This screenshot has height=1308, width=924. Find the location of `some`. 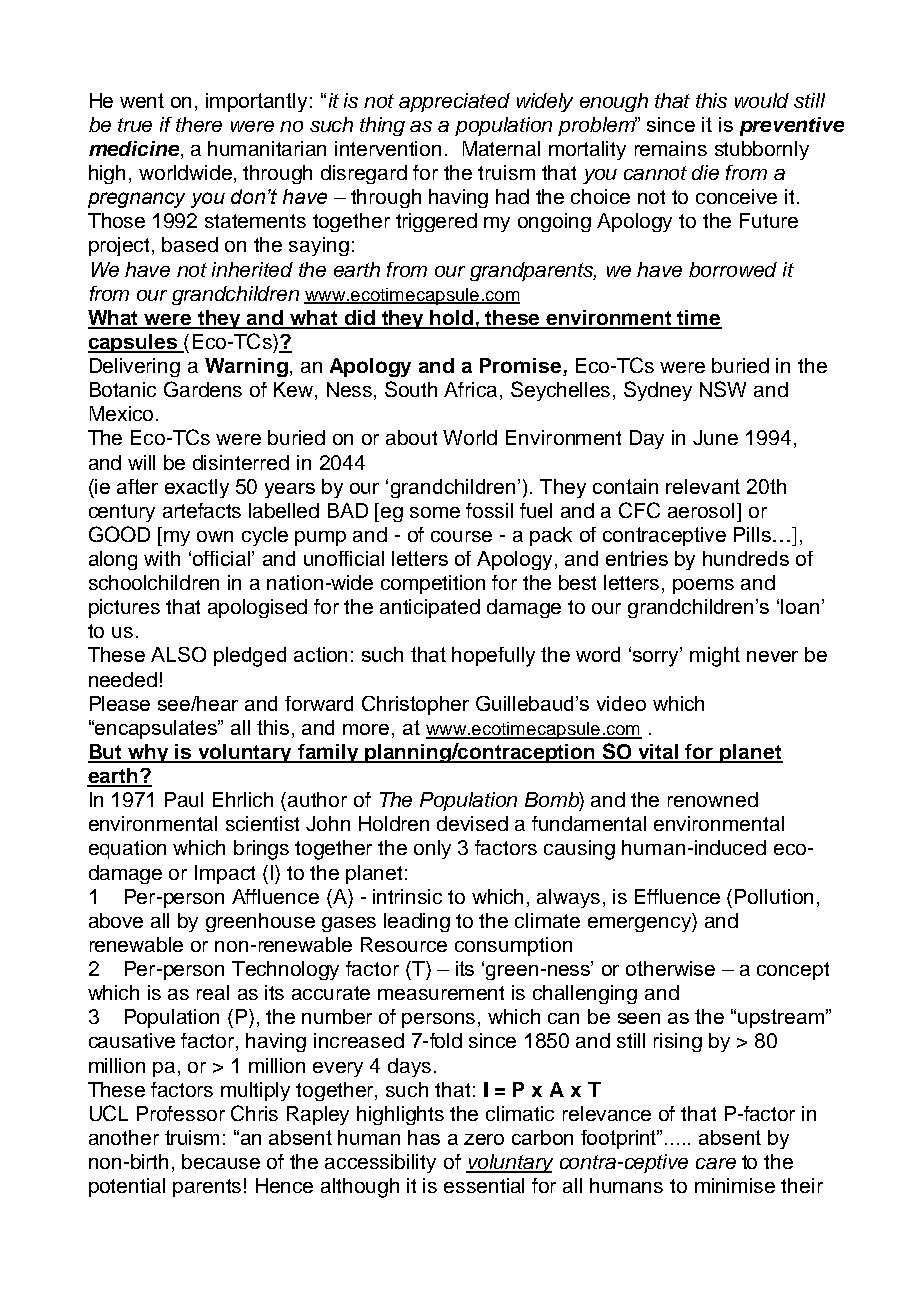

some is located at coordinates (435, 512).
